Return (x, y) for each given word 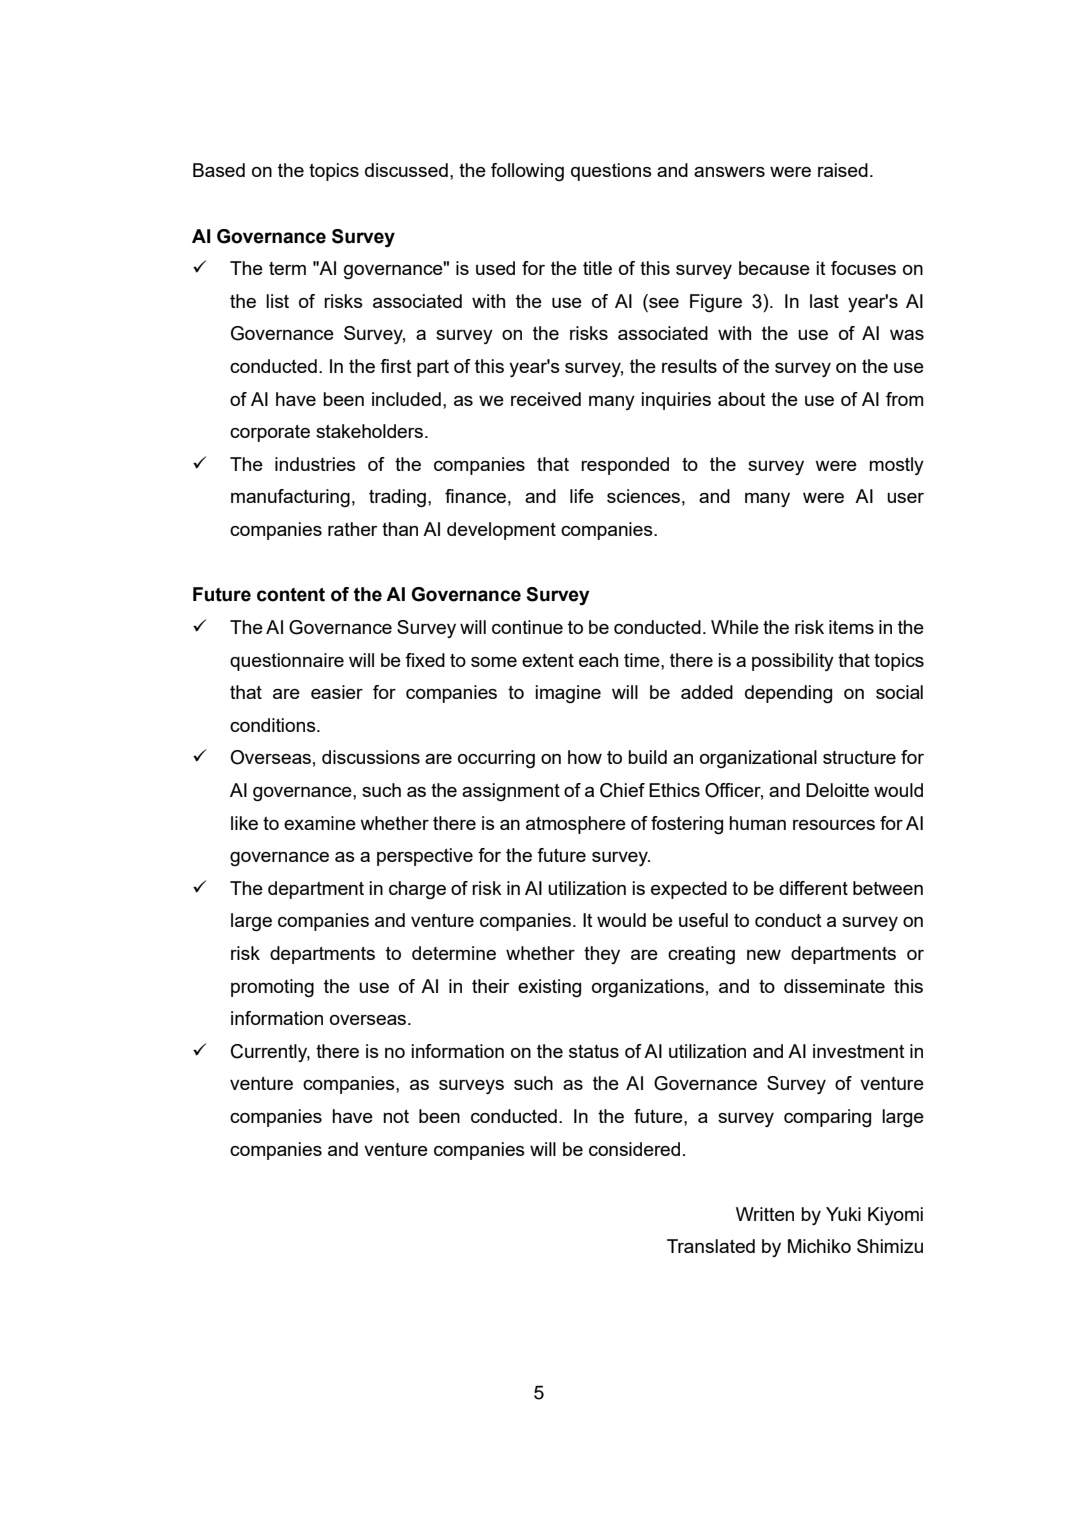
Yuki (843, 1214)
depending (788, 694)
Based (219, 170)
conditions (274, 725)
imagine (568, 694)
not (396, 1116)
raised (843, 170)
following (527, 172)
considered (634, 1149)
